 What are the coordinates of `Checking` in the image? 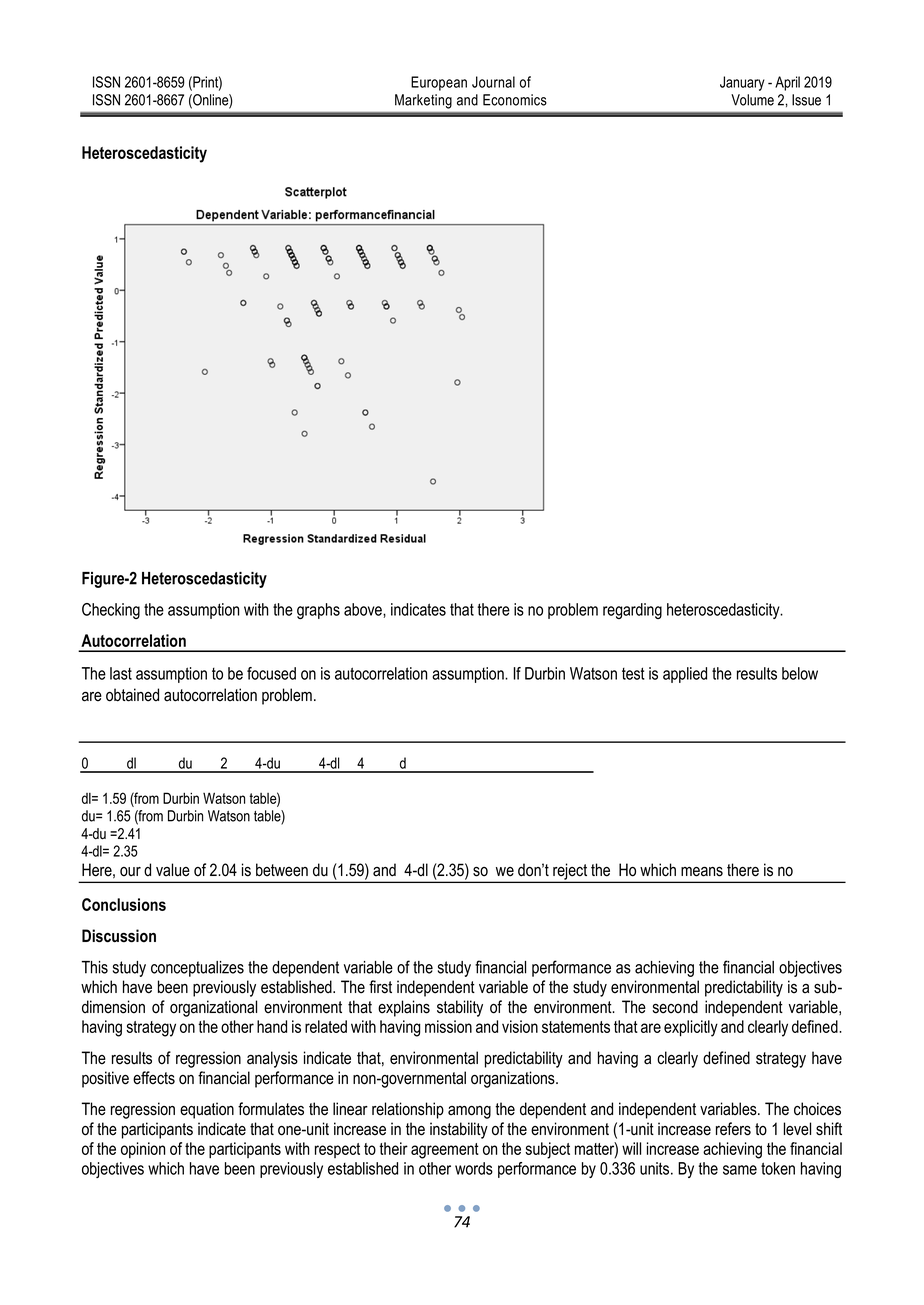 It's located at (111, 611).
